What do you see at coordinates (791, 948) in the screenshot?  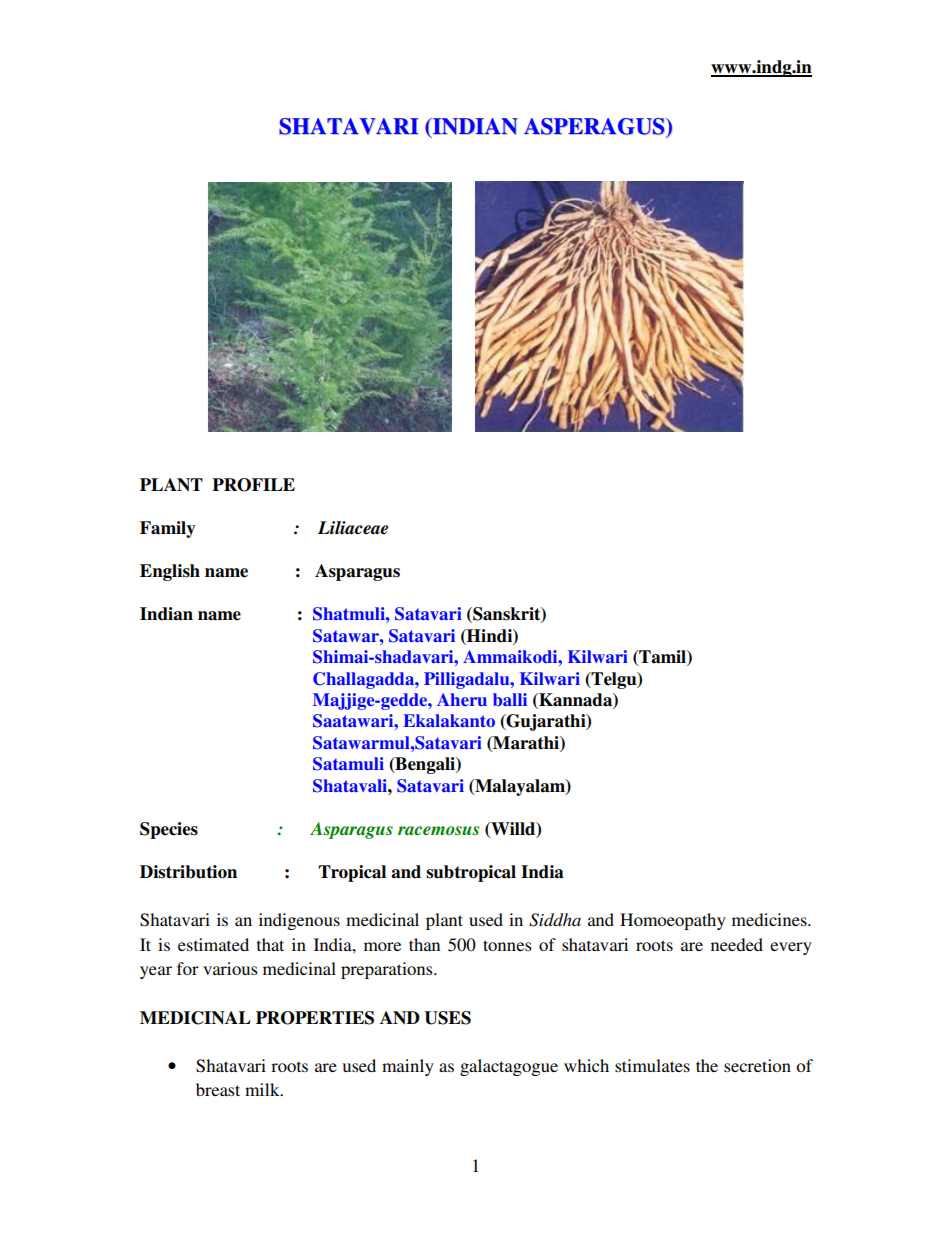 I see `every` at bounding box center [791, 948].
